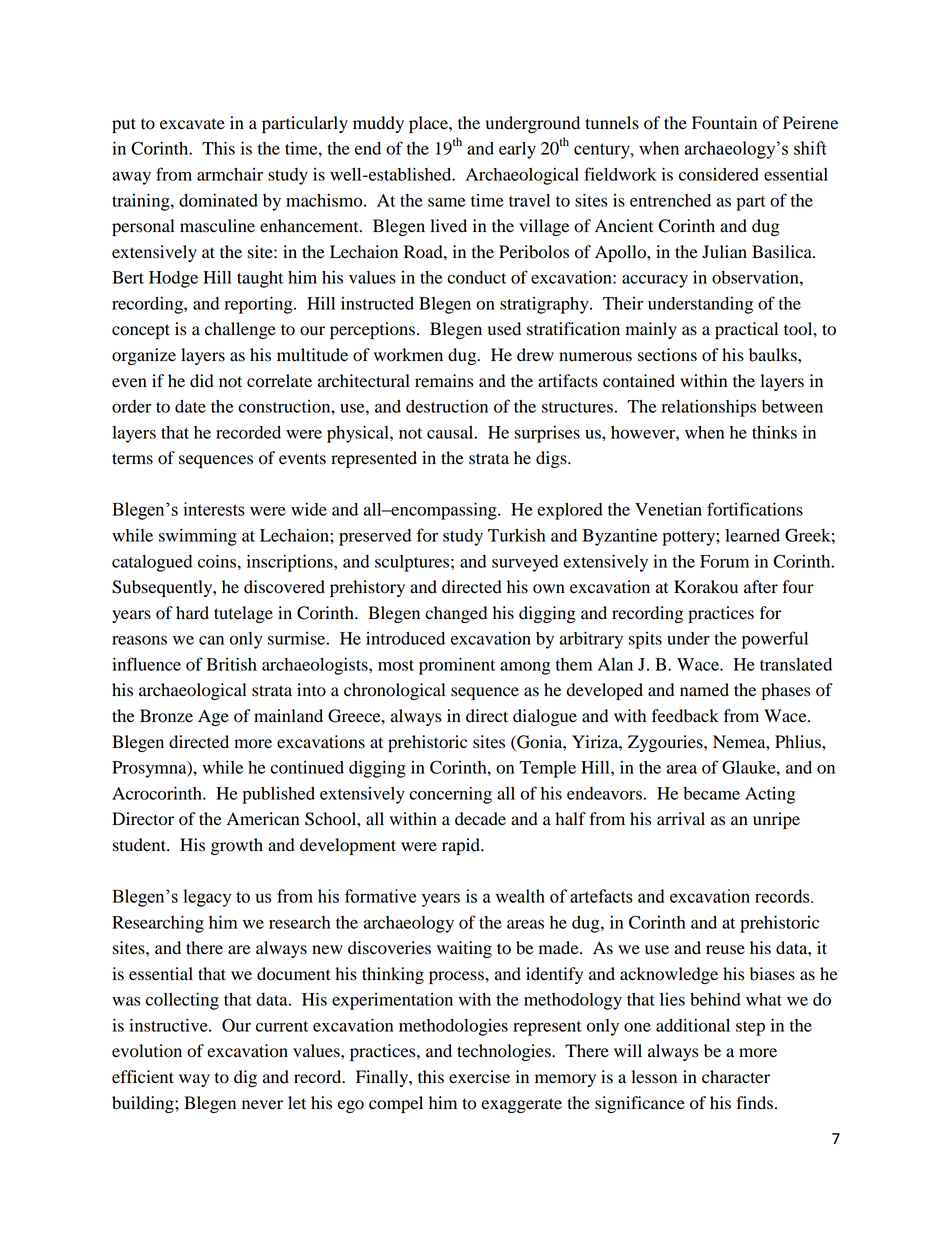 The width and height of the document is (952, 1233). I want to click on armchair, so click(230, 174).
